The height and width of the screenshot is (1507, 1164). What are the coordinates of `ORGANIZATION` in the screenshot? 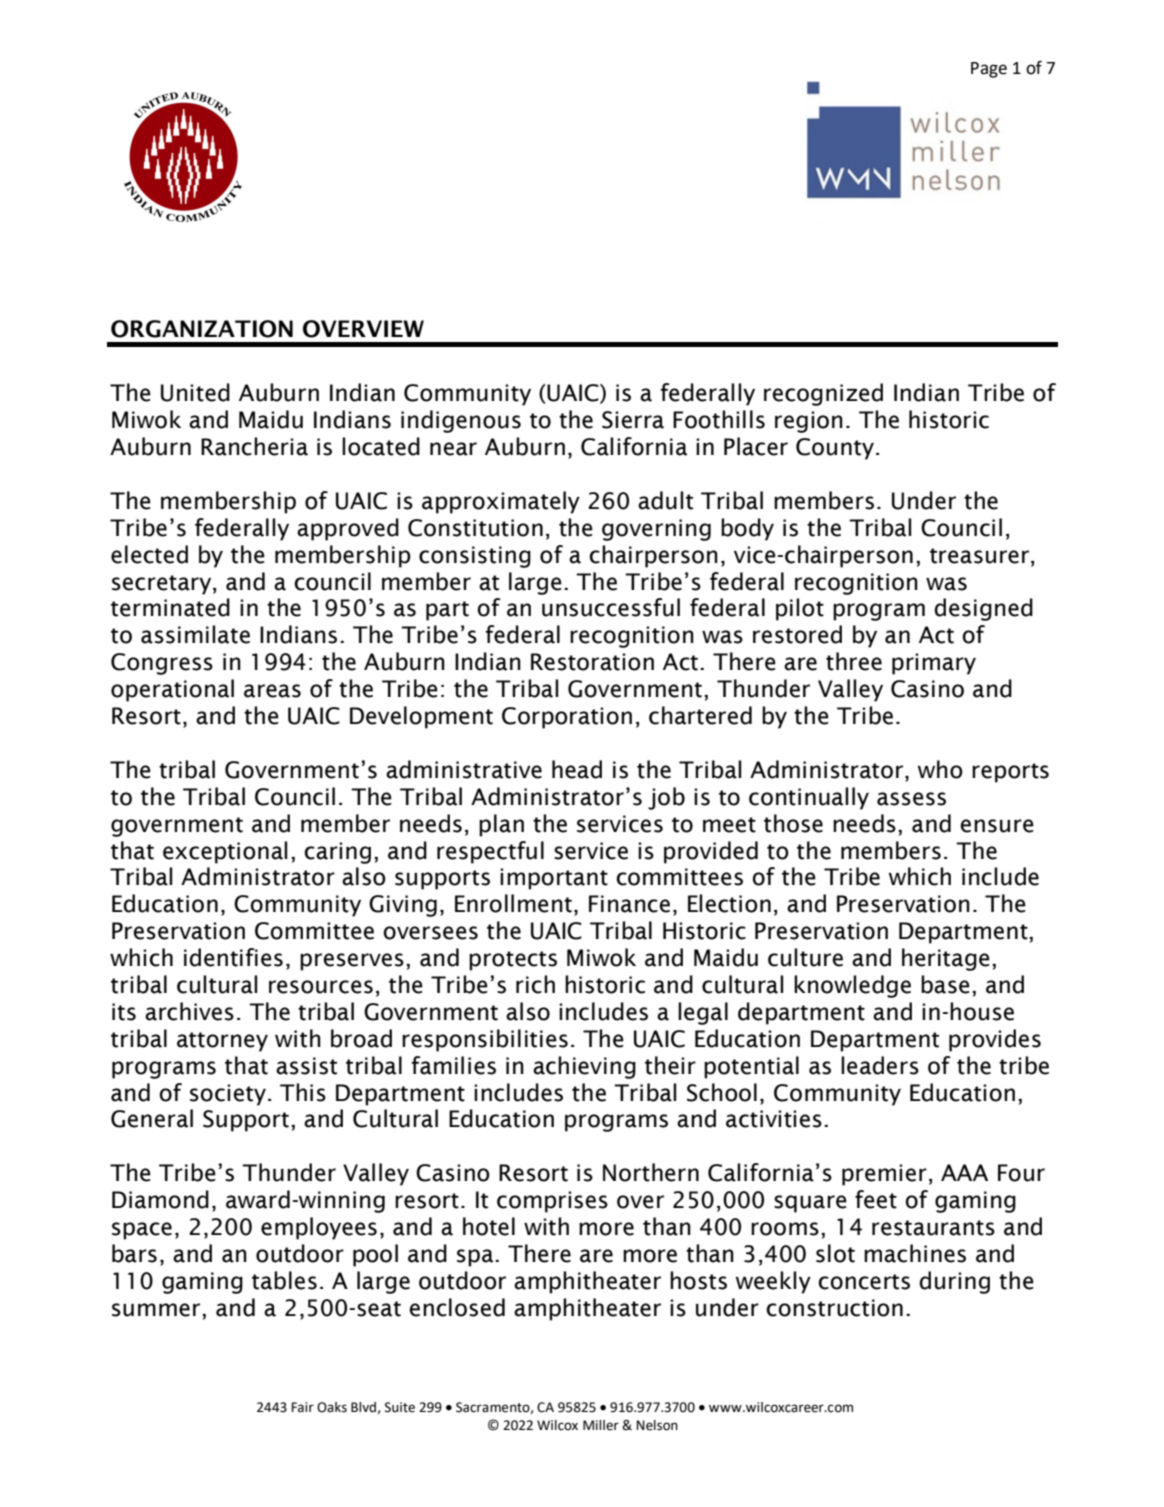 It's located at (202, 329).
